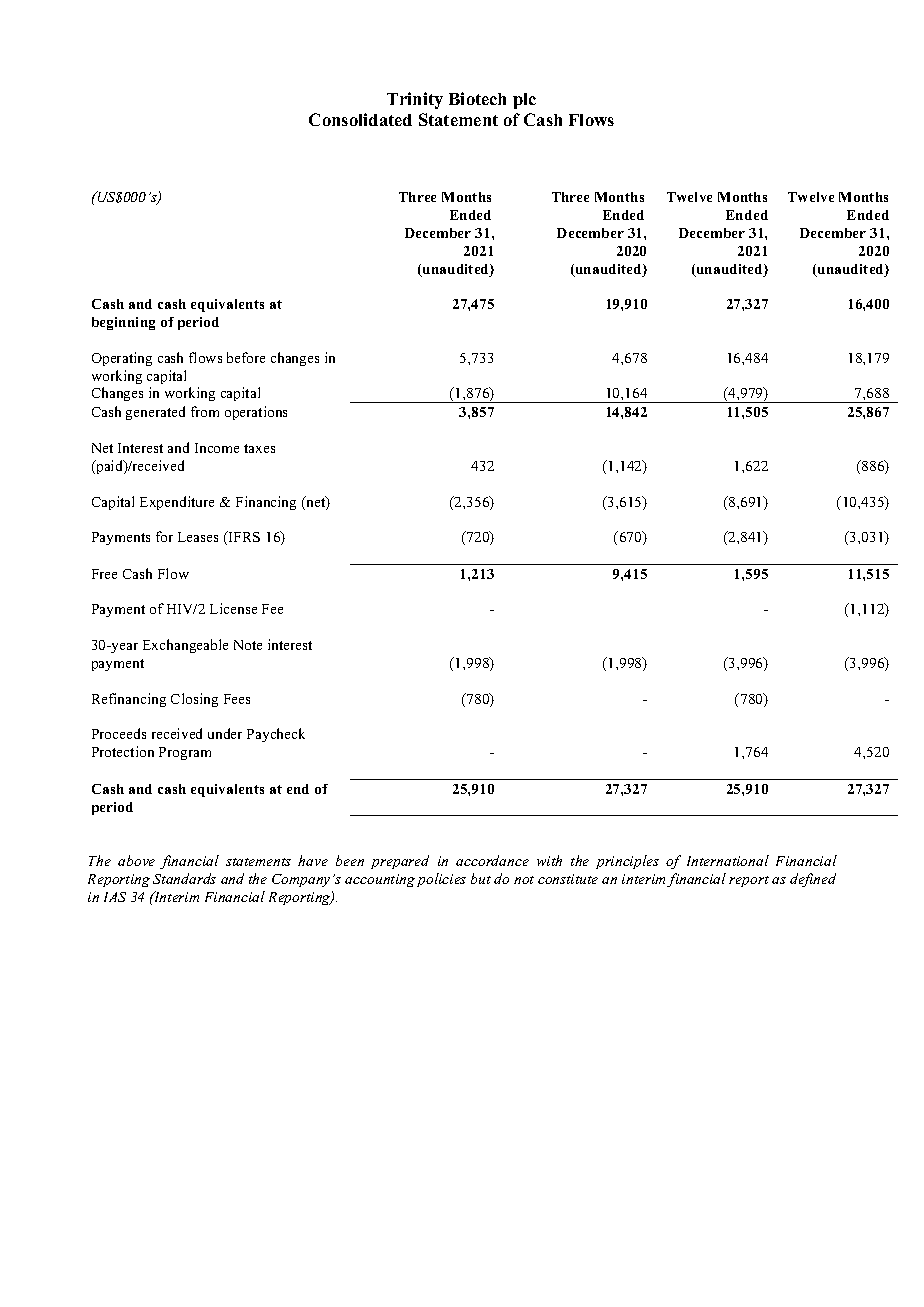 The height and width of the screenshot is (1307, 924). Describe the element at coordinates (259, 448) in the screenshot. I see `taxes` at that location.
